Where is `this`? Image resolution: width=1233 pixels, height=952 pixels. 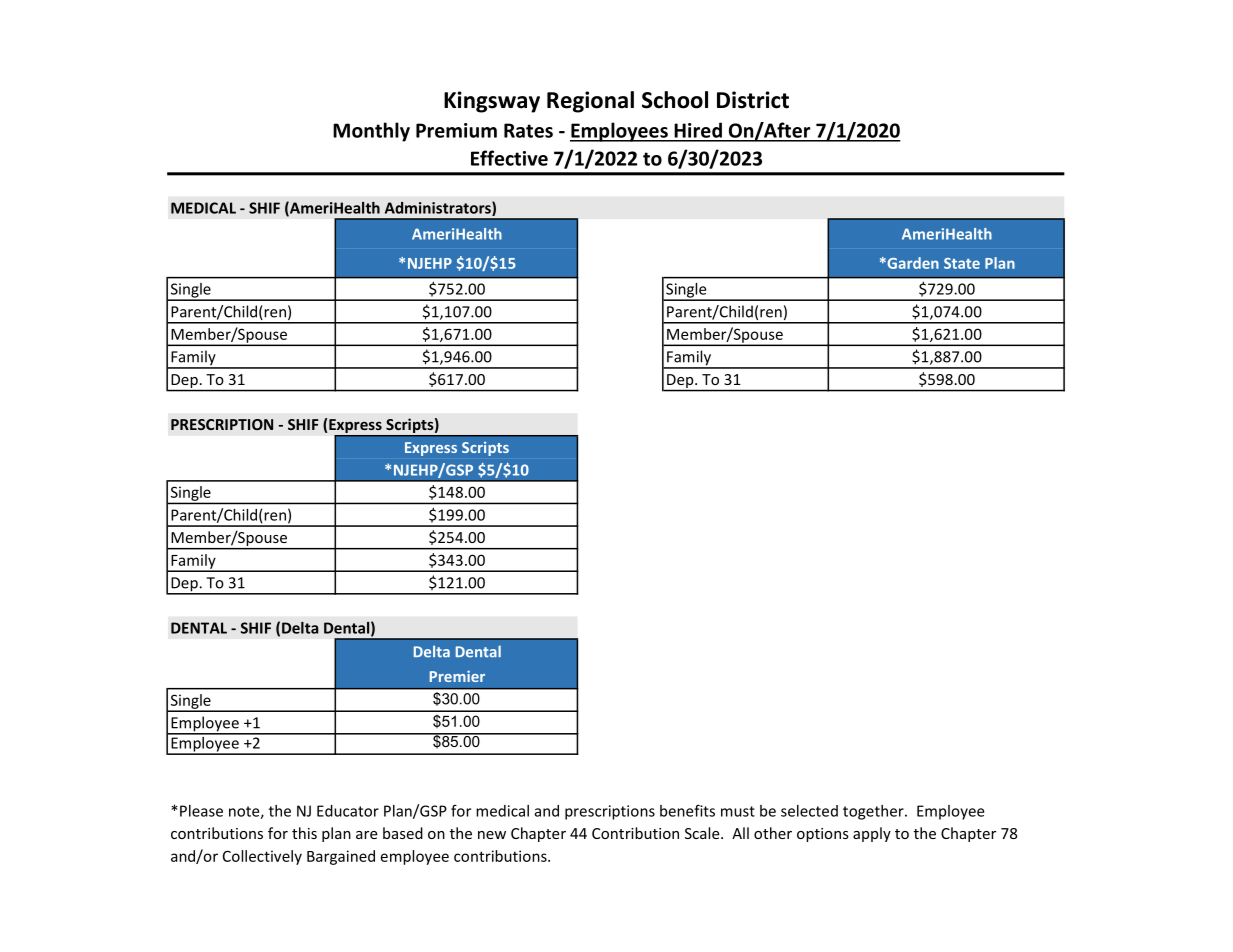 this is located at coordinates (304, 833).
